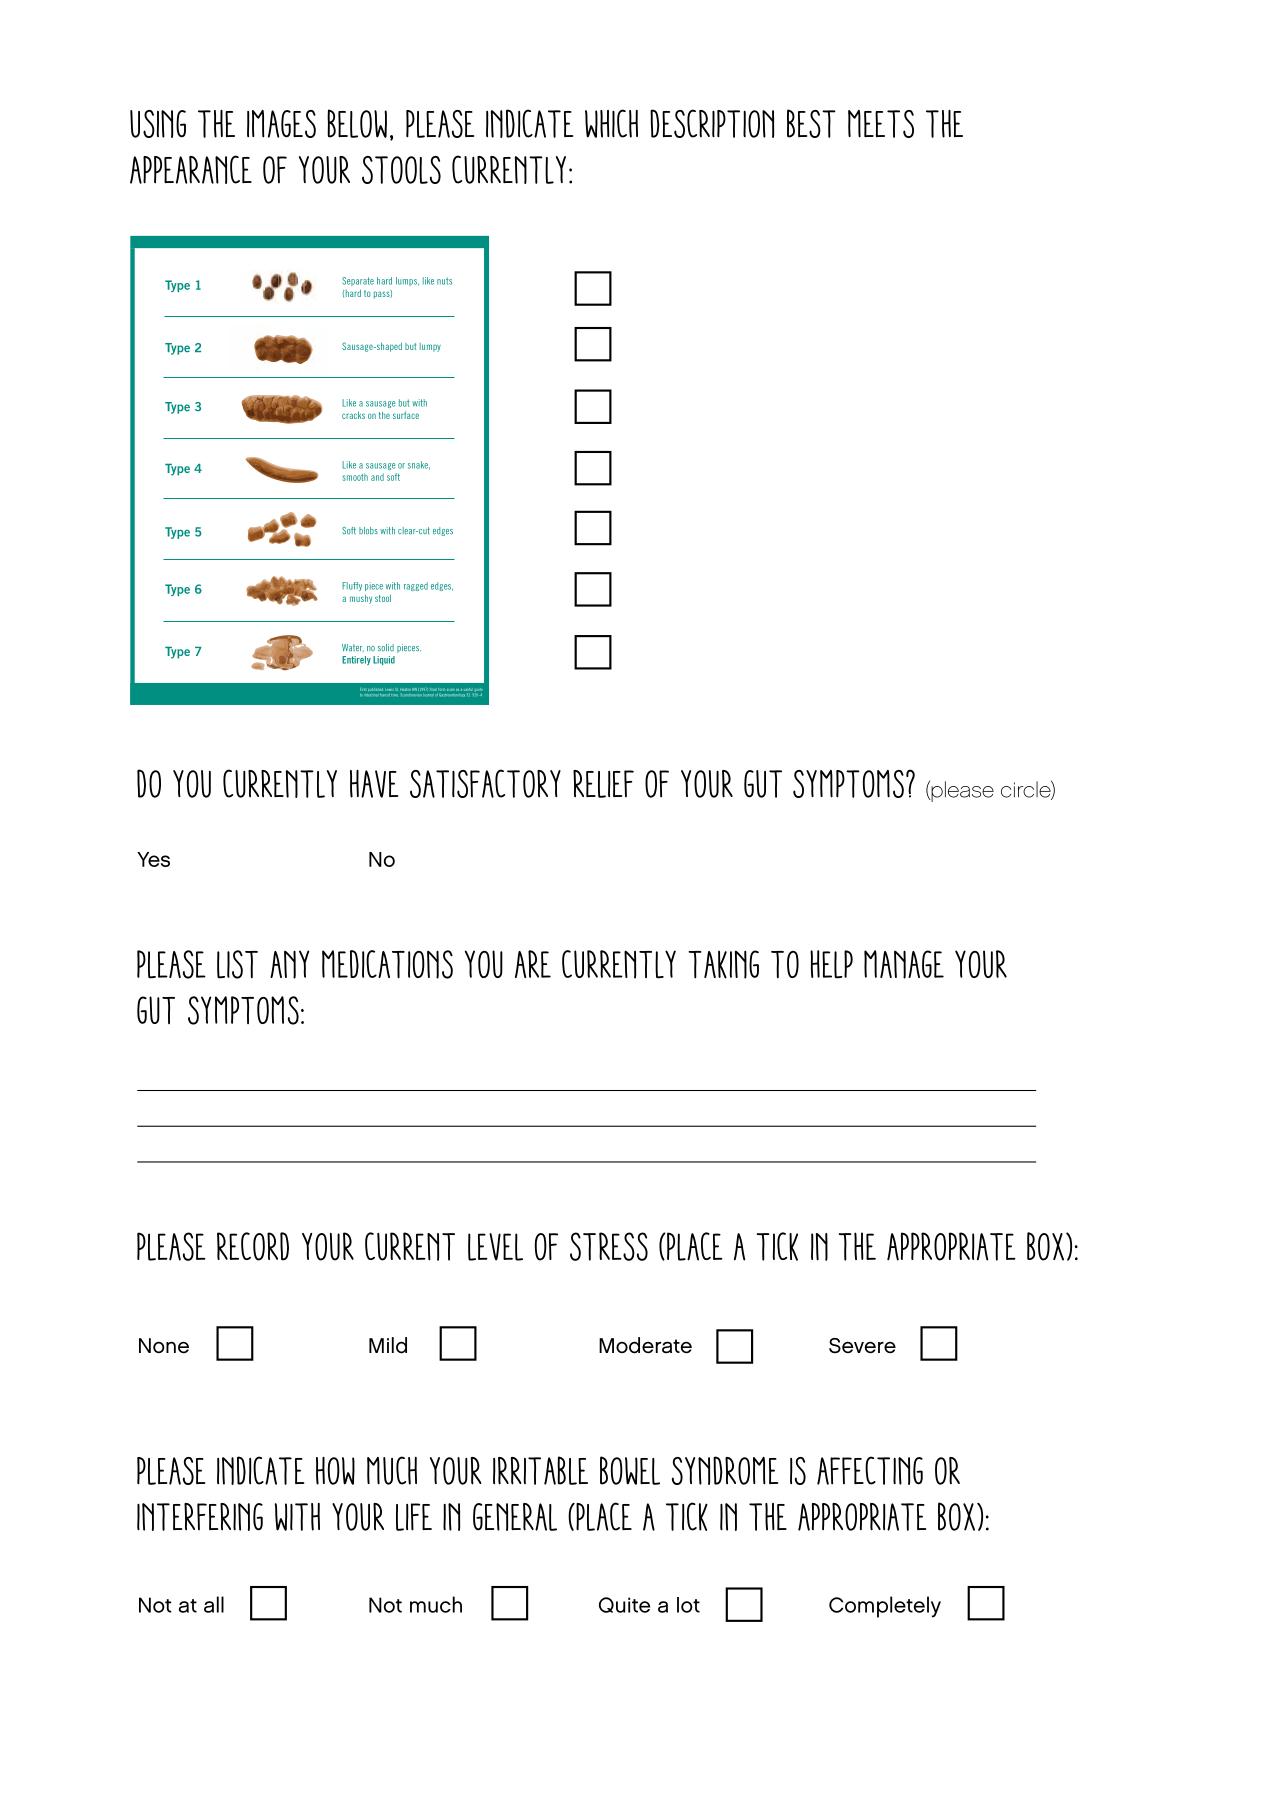 This image has height=1796, width=1270. I want to click on general, so click(515, 1517).
